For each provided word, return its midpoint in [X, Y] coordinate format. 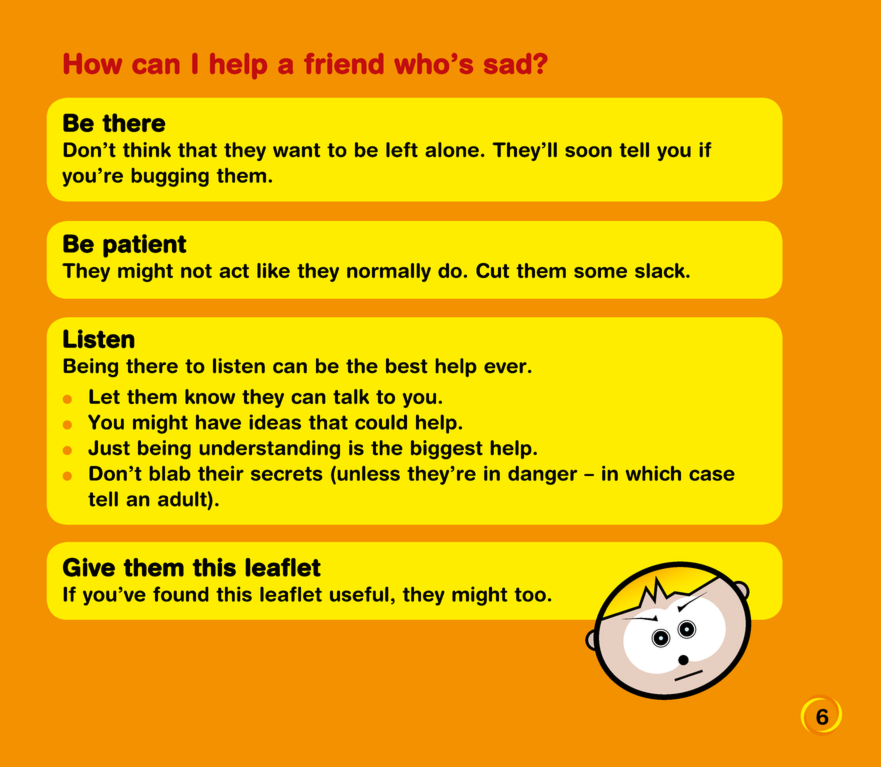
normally [389, 272]
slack [661, 270]
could [381, 422]
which [653, 473]
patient [144, 246]
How [93, 63]
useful [359, 594]
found [180, 594]
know [210, 396]
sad [507, 63]
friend [343, 63]
